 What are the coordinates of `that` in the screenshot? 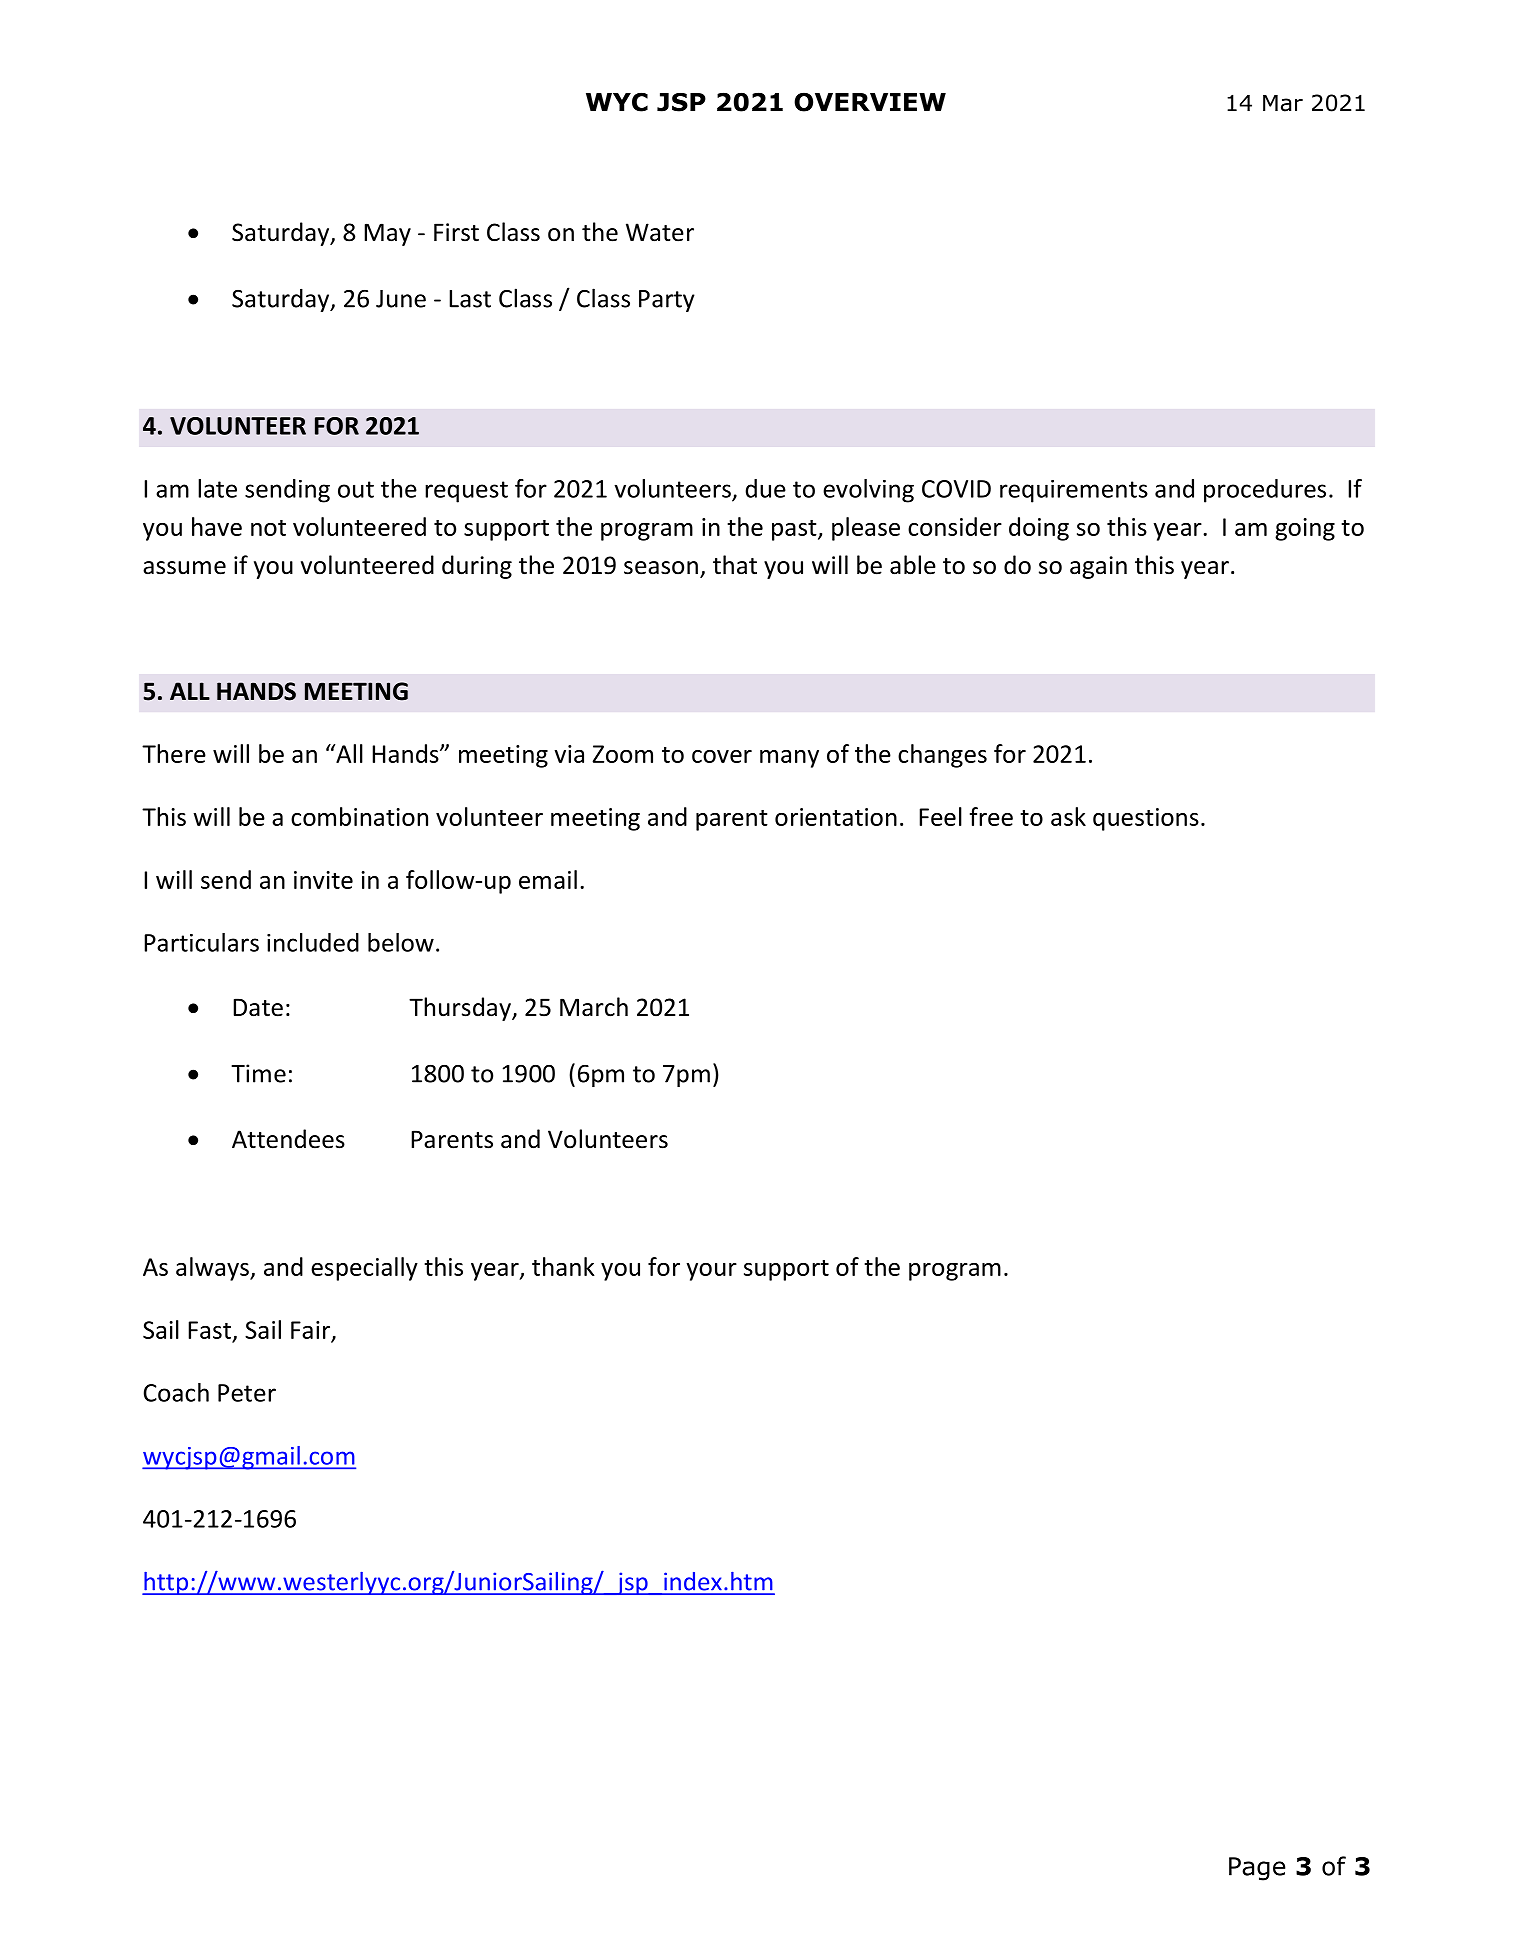 It's located at (735, 565).
